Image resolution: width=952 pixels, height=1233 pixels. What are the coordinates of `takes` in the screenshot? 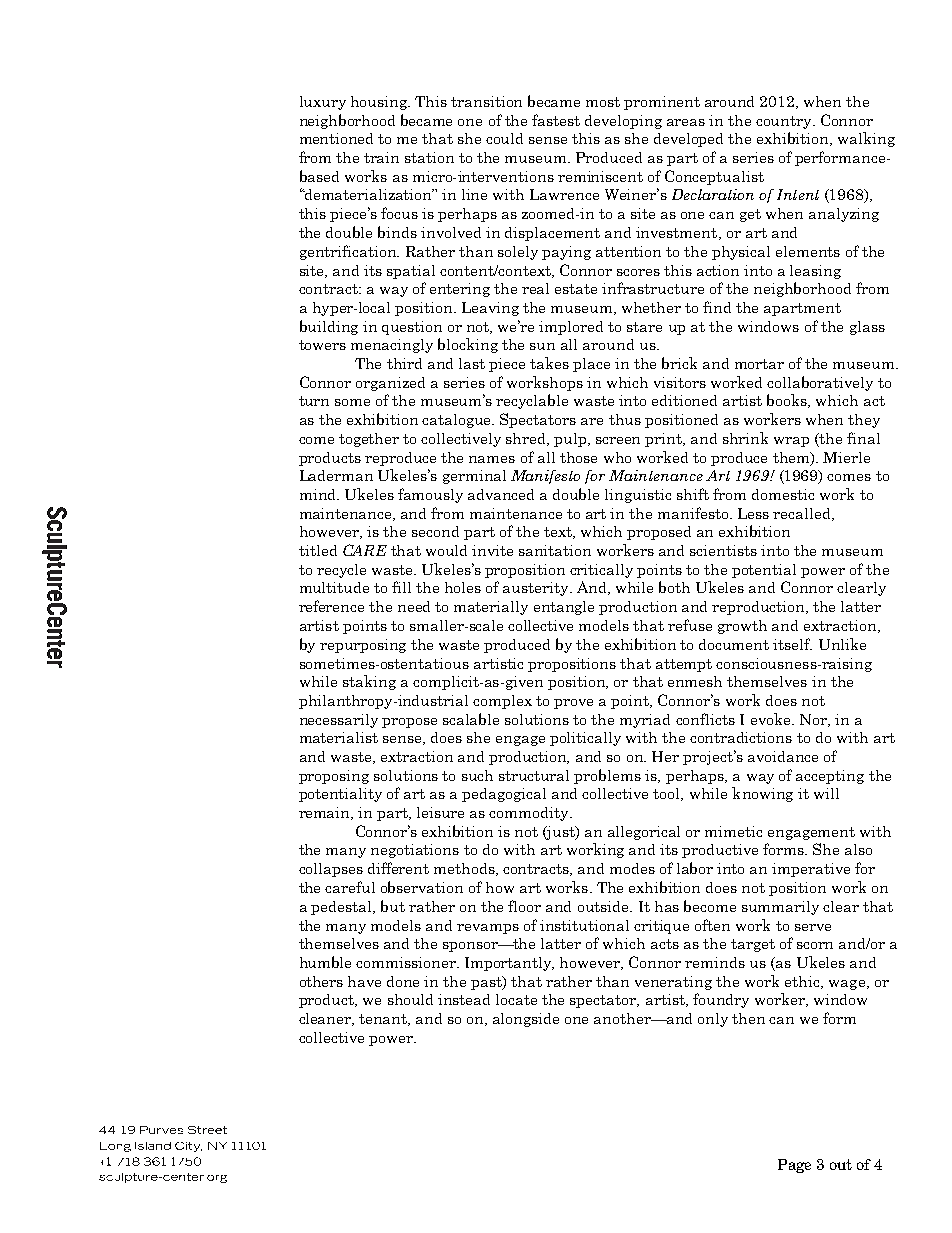 It's located at (549, 363).
